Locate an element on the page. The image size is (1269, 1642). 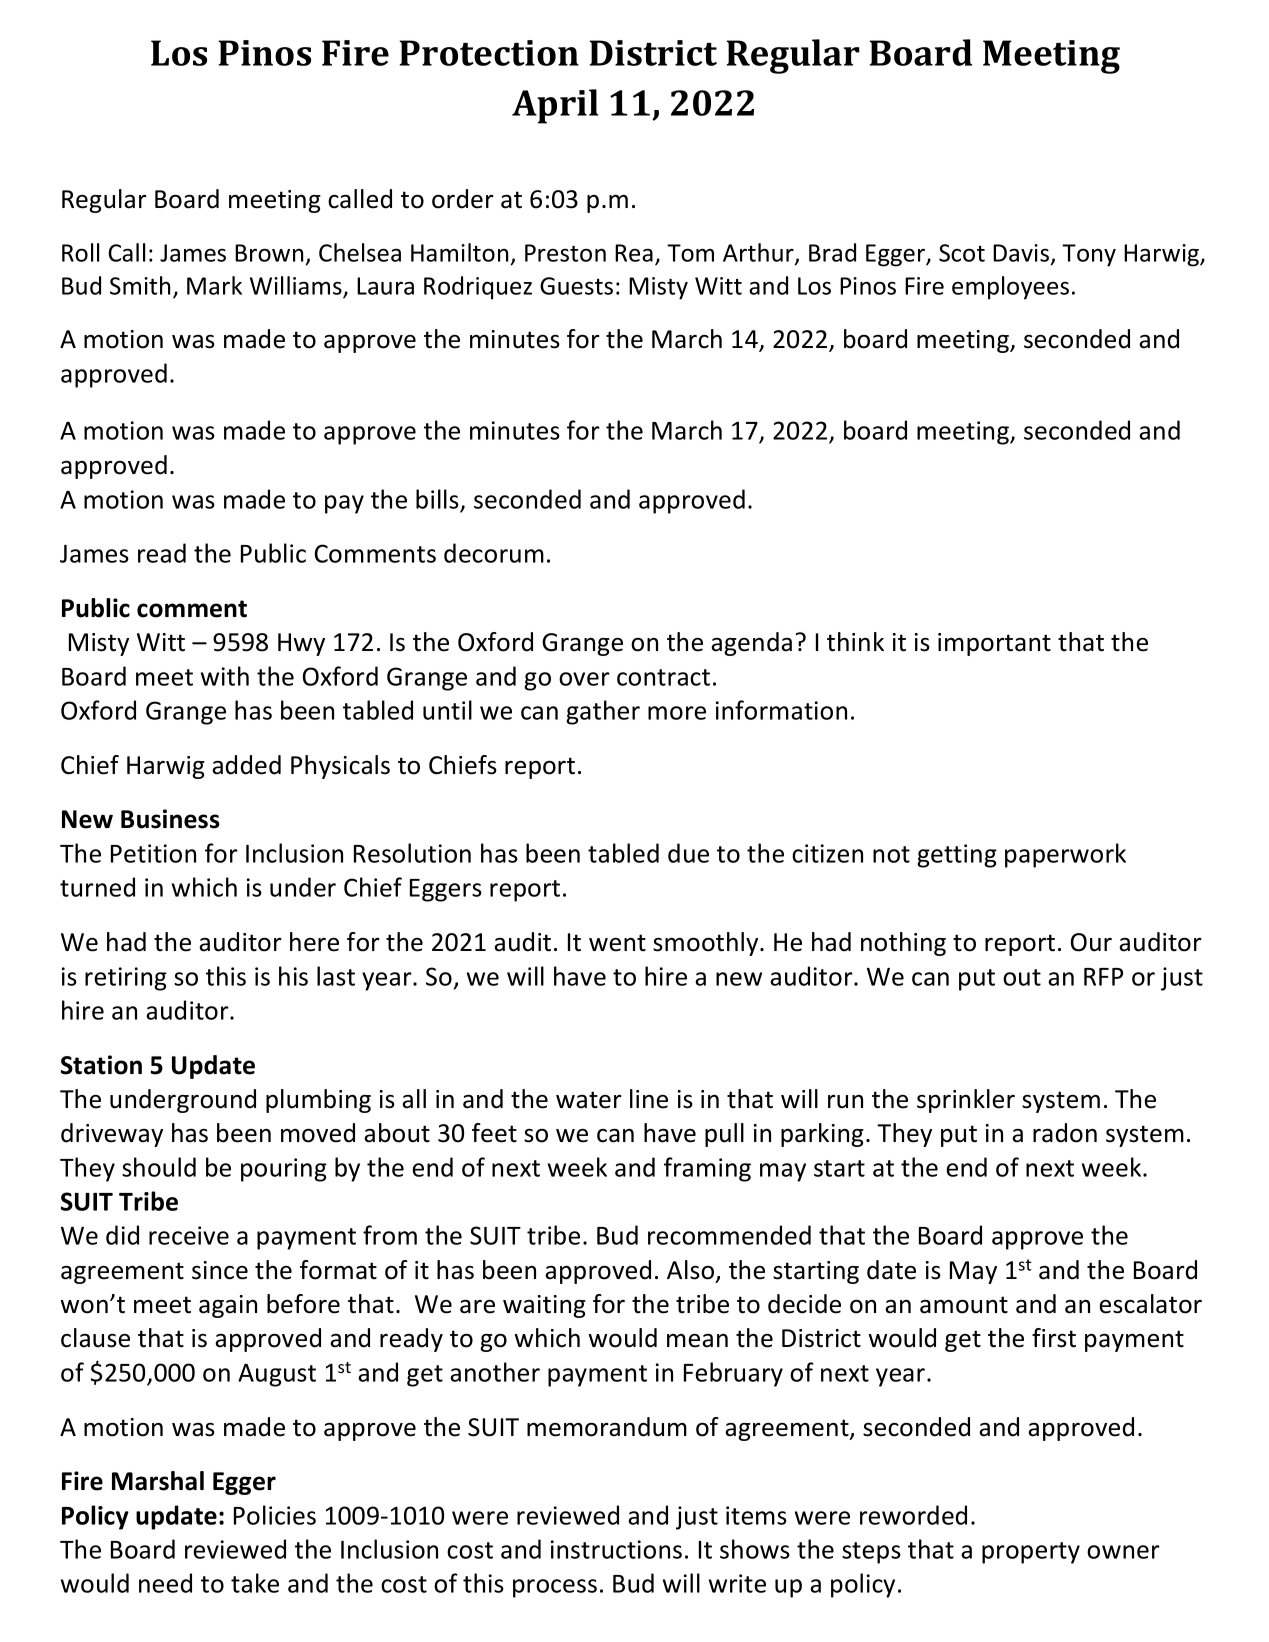
Brown is located at coordinates (269, 253).
